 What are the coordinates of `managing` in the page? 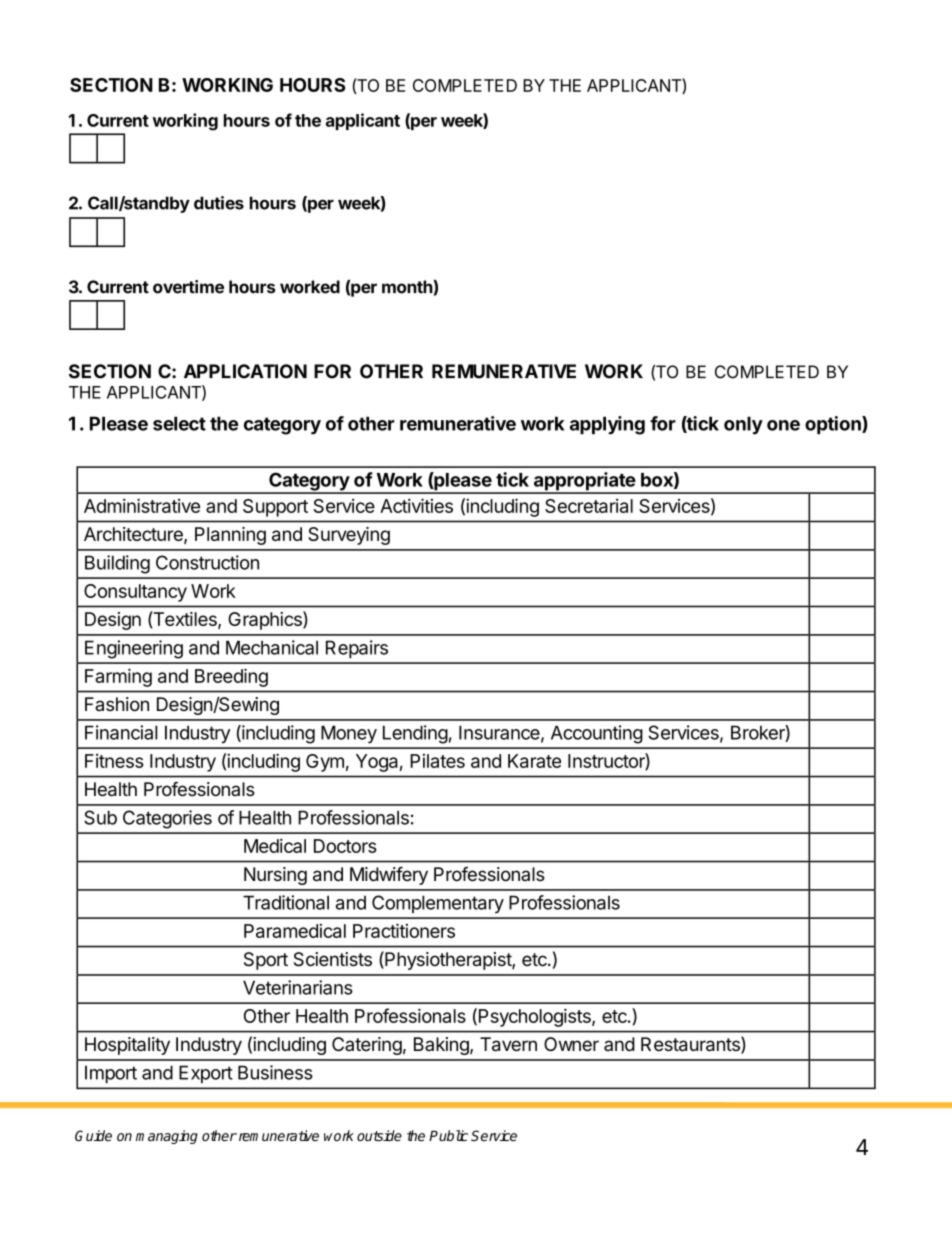 It's located at (167, 1137).
